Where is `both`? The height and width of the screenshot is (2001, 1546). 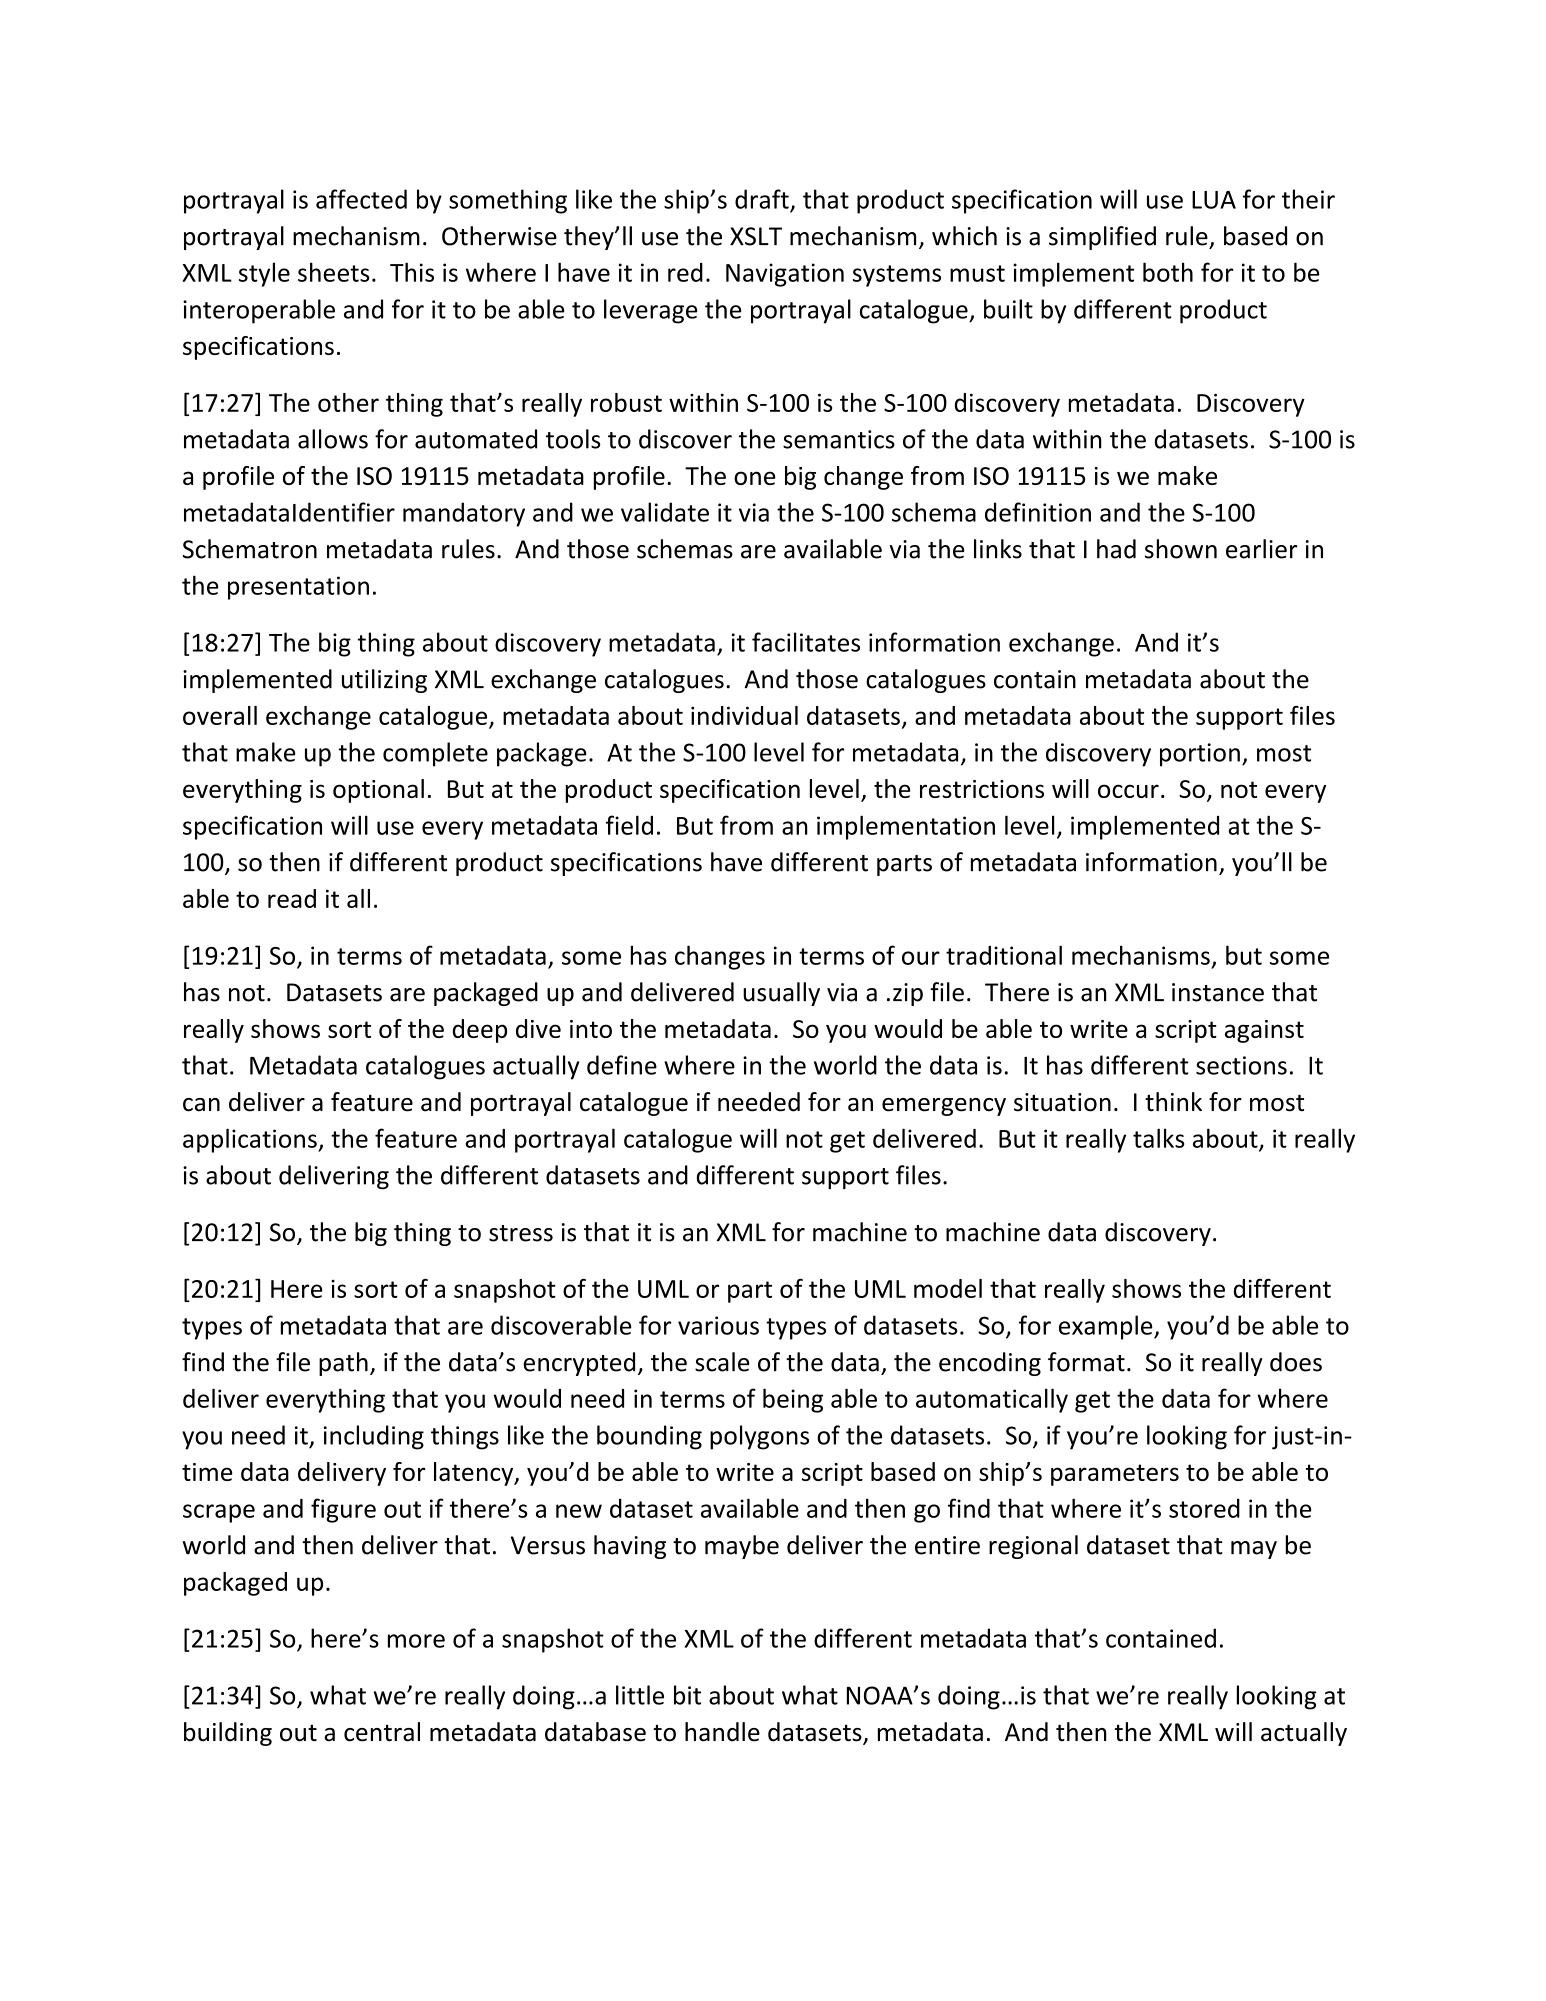
both is located at coordinates (1168, 272).
